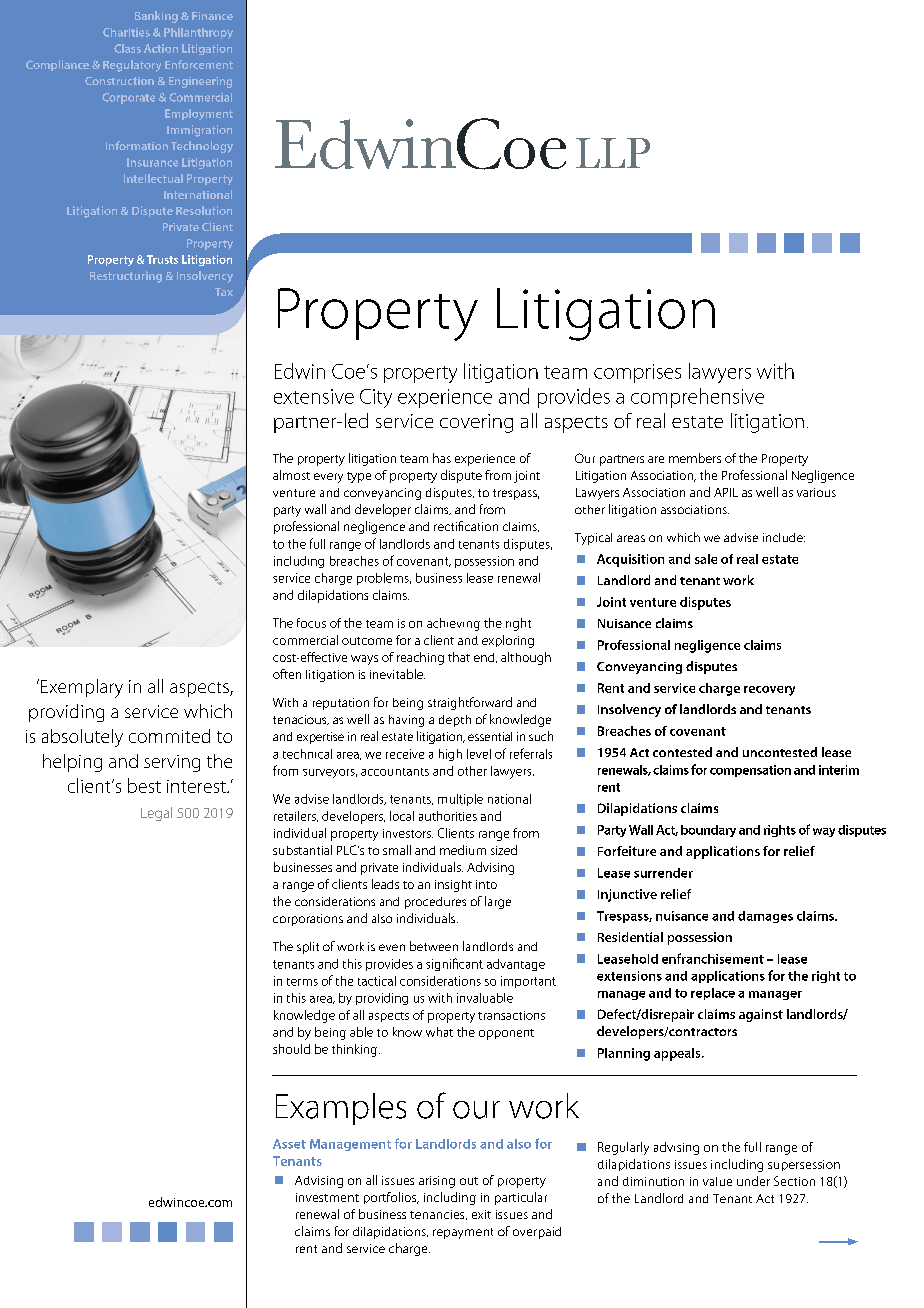 Image resolution: width=924 pixels, height=1308 pixels. What do you see at coordinates (212, 16) in the screenshot?
I see `Finance` at bounding box center [212, 16].
